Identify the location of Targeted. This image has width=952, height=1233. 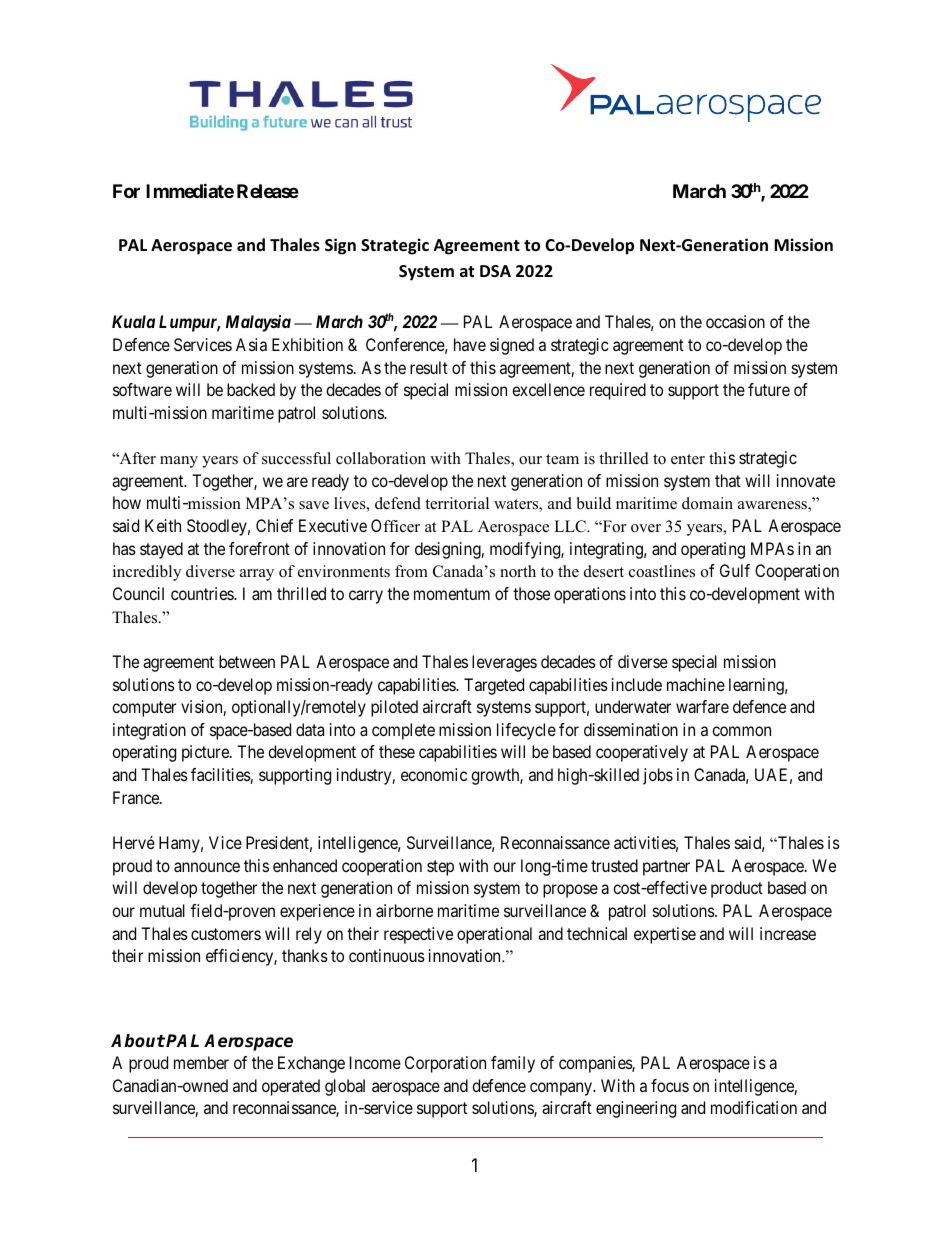
(494, 686).
